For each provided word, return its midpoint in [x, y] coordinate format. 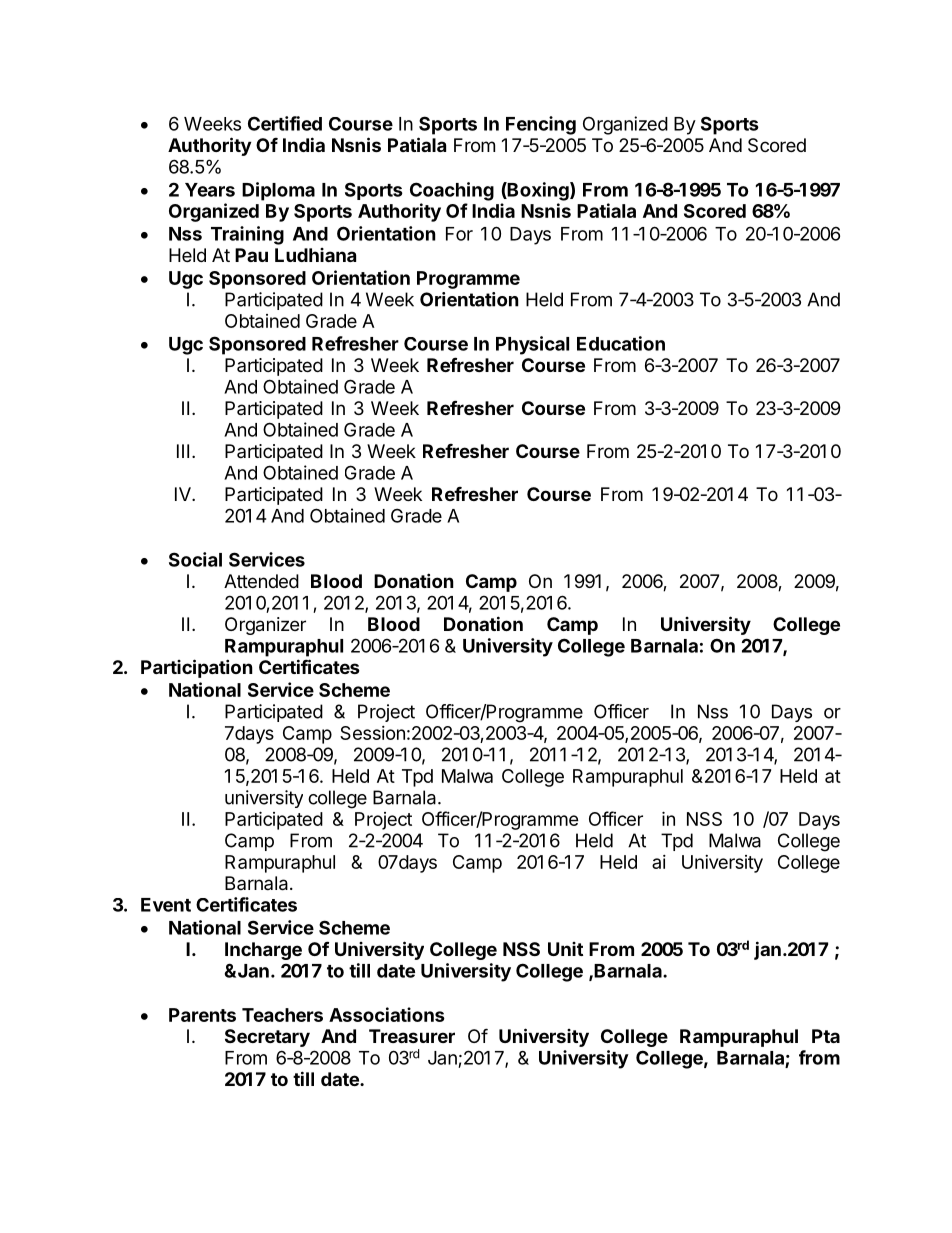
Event [166, 905]
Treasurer [412, 1036]
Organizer [265, 626]
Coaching [452, 191]
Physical [532, 345]
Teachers [282, 1015]
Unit [565, 949]
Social [195, 559]
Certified [285, 123]
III [183, 451]
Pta [826, 1036]
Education [621, 343]
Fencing [541, 125]
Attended [261, 581]
